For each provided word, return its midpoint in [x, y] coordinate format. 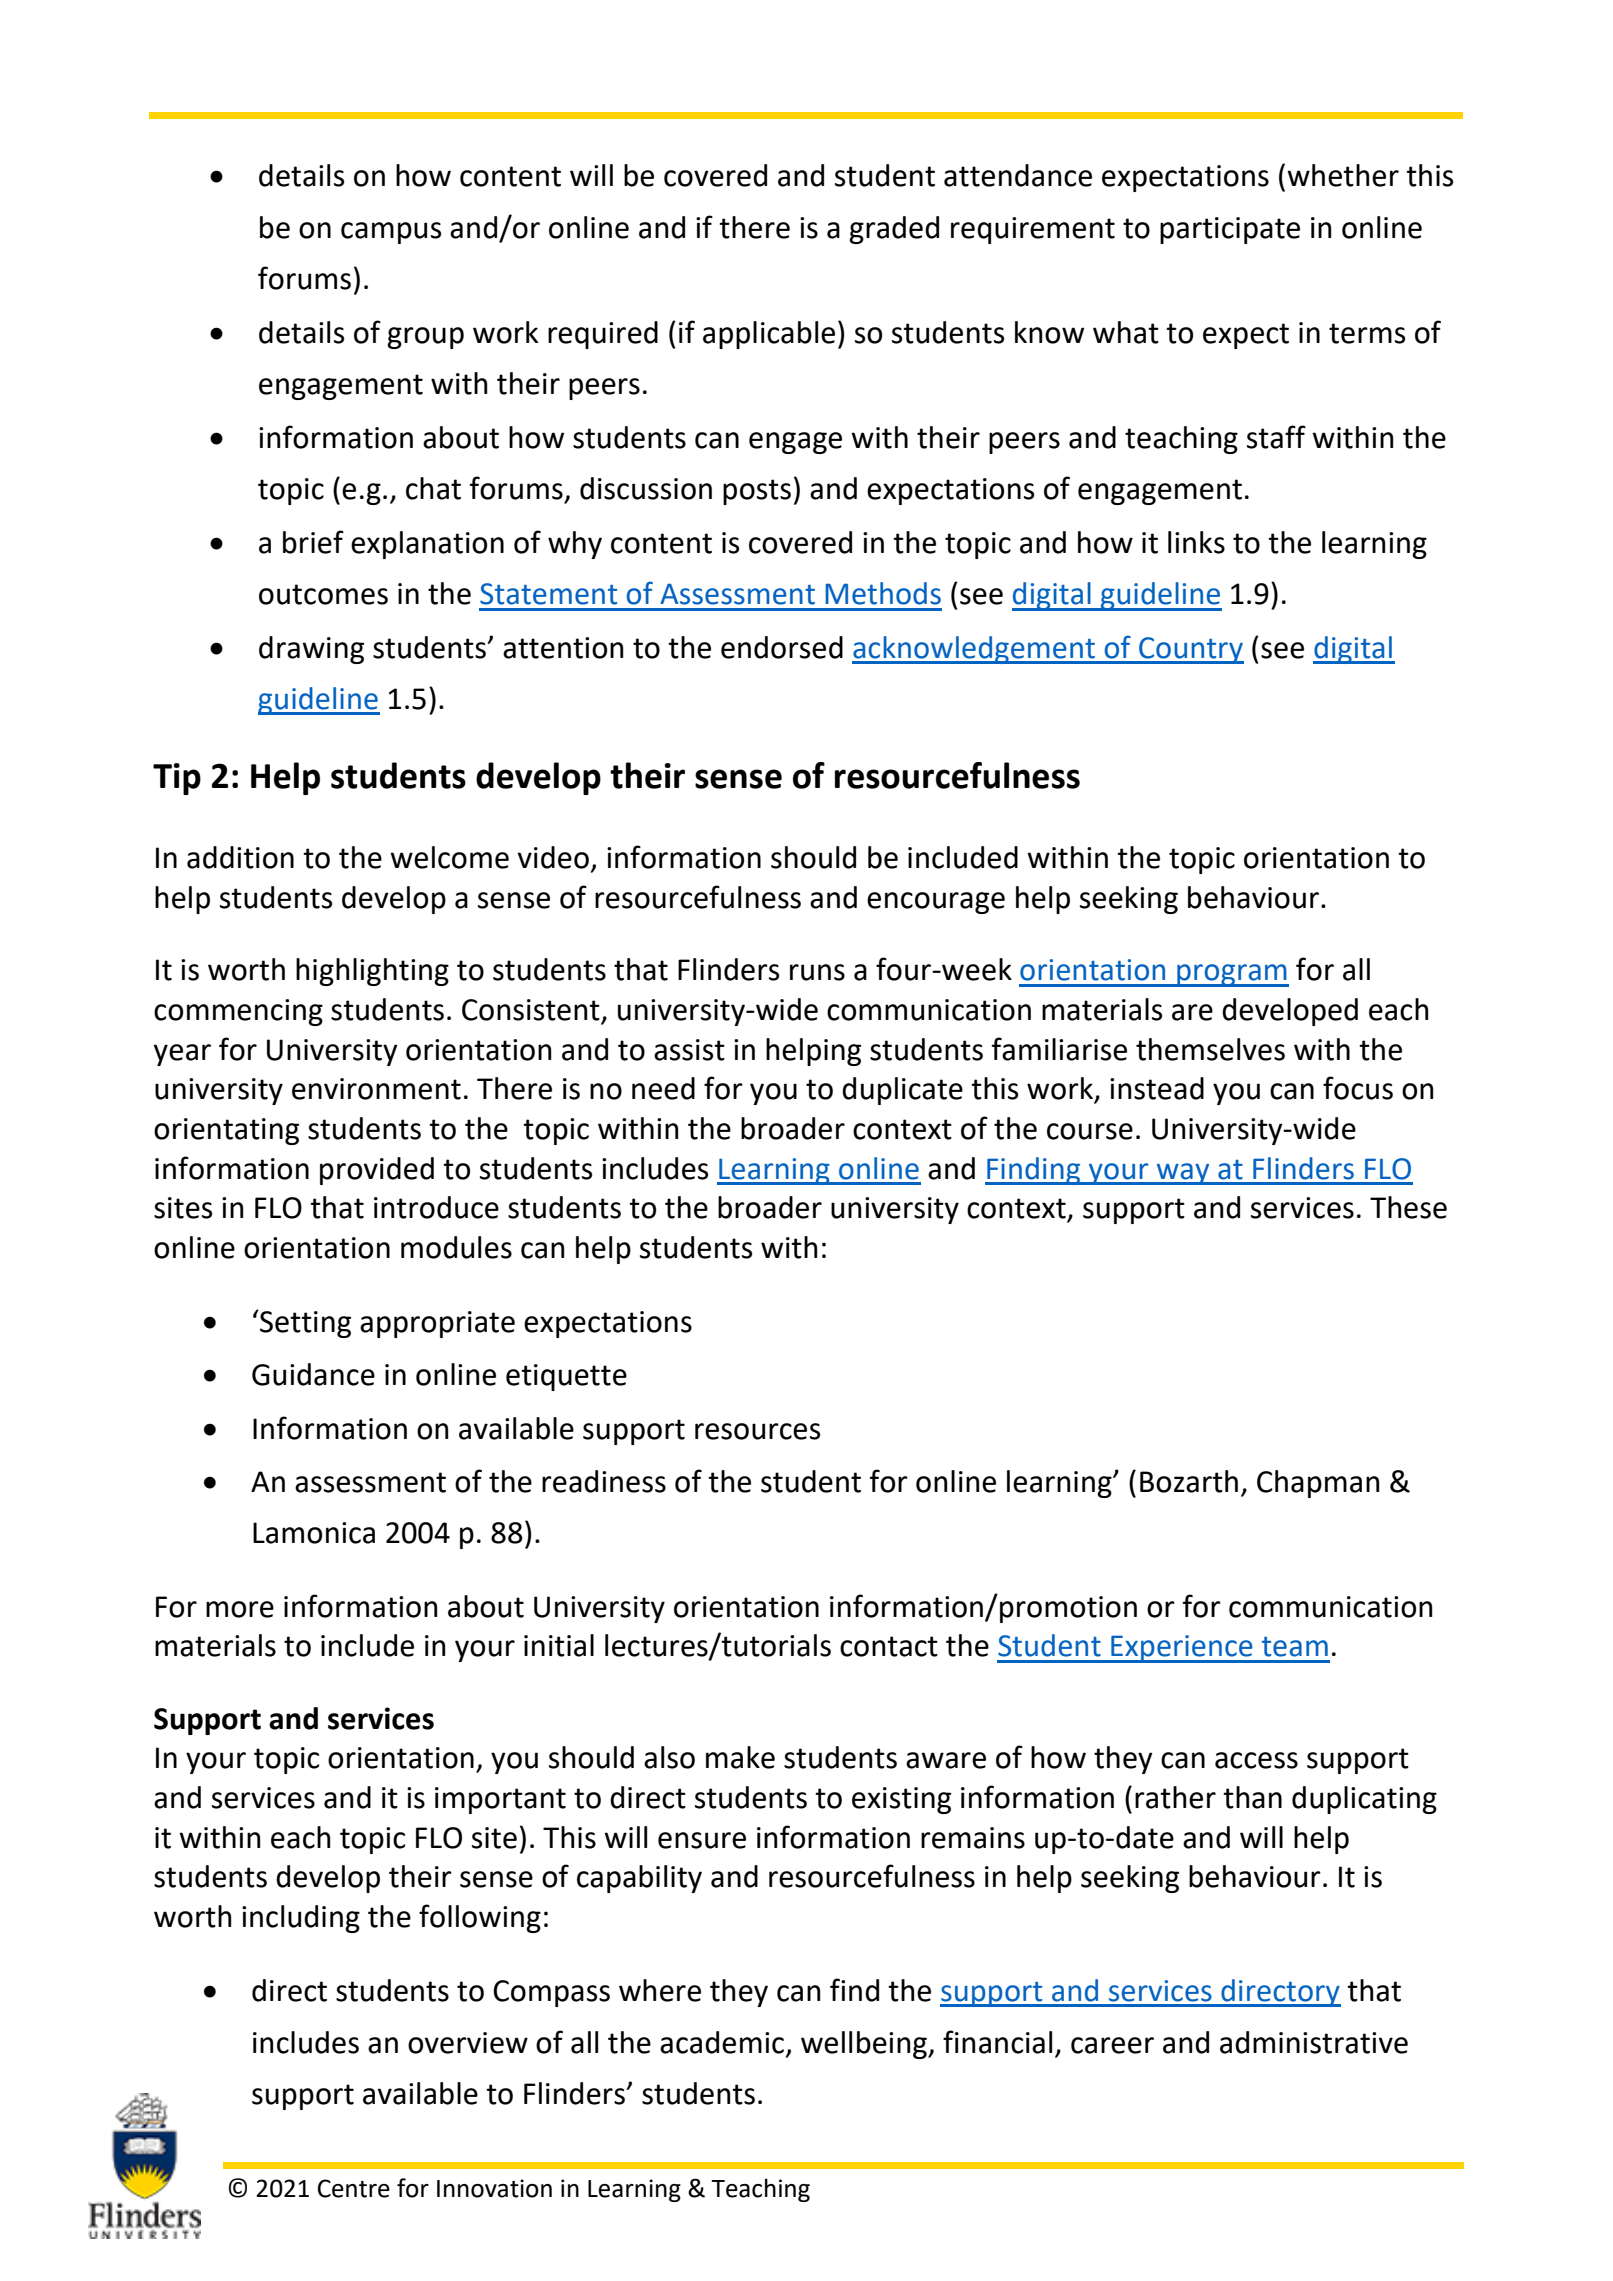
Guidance [313, 1374]
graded [894, 230]
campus [391, 233]
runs [817, 972]
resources [757, 1431]
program [1232, 975]
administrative [1314, 2042]
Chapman [1318, 1484]
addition [240, 857]
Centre [354, 2188]
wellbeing [865, 2045]
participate [1230, 230]
